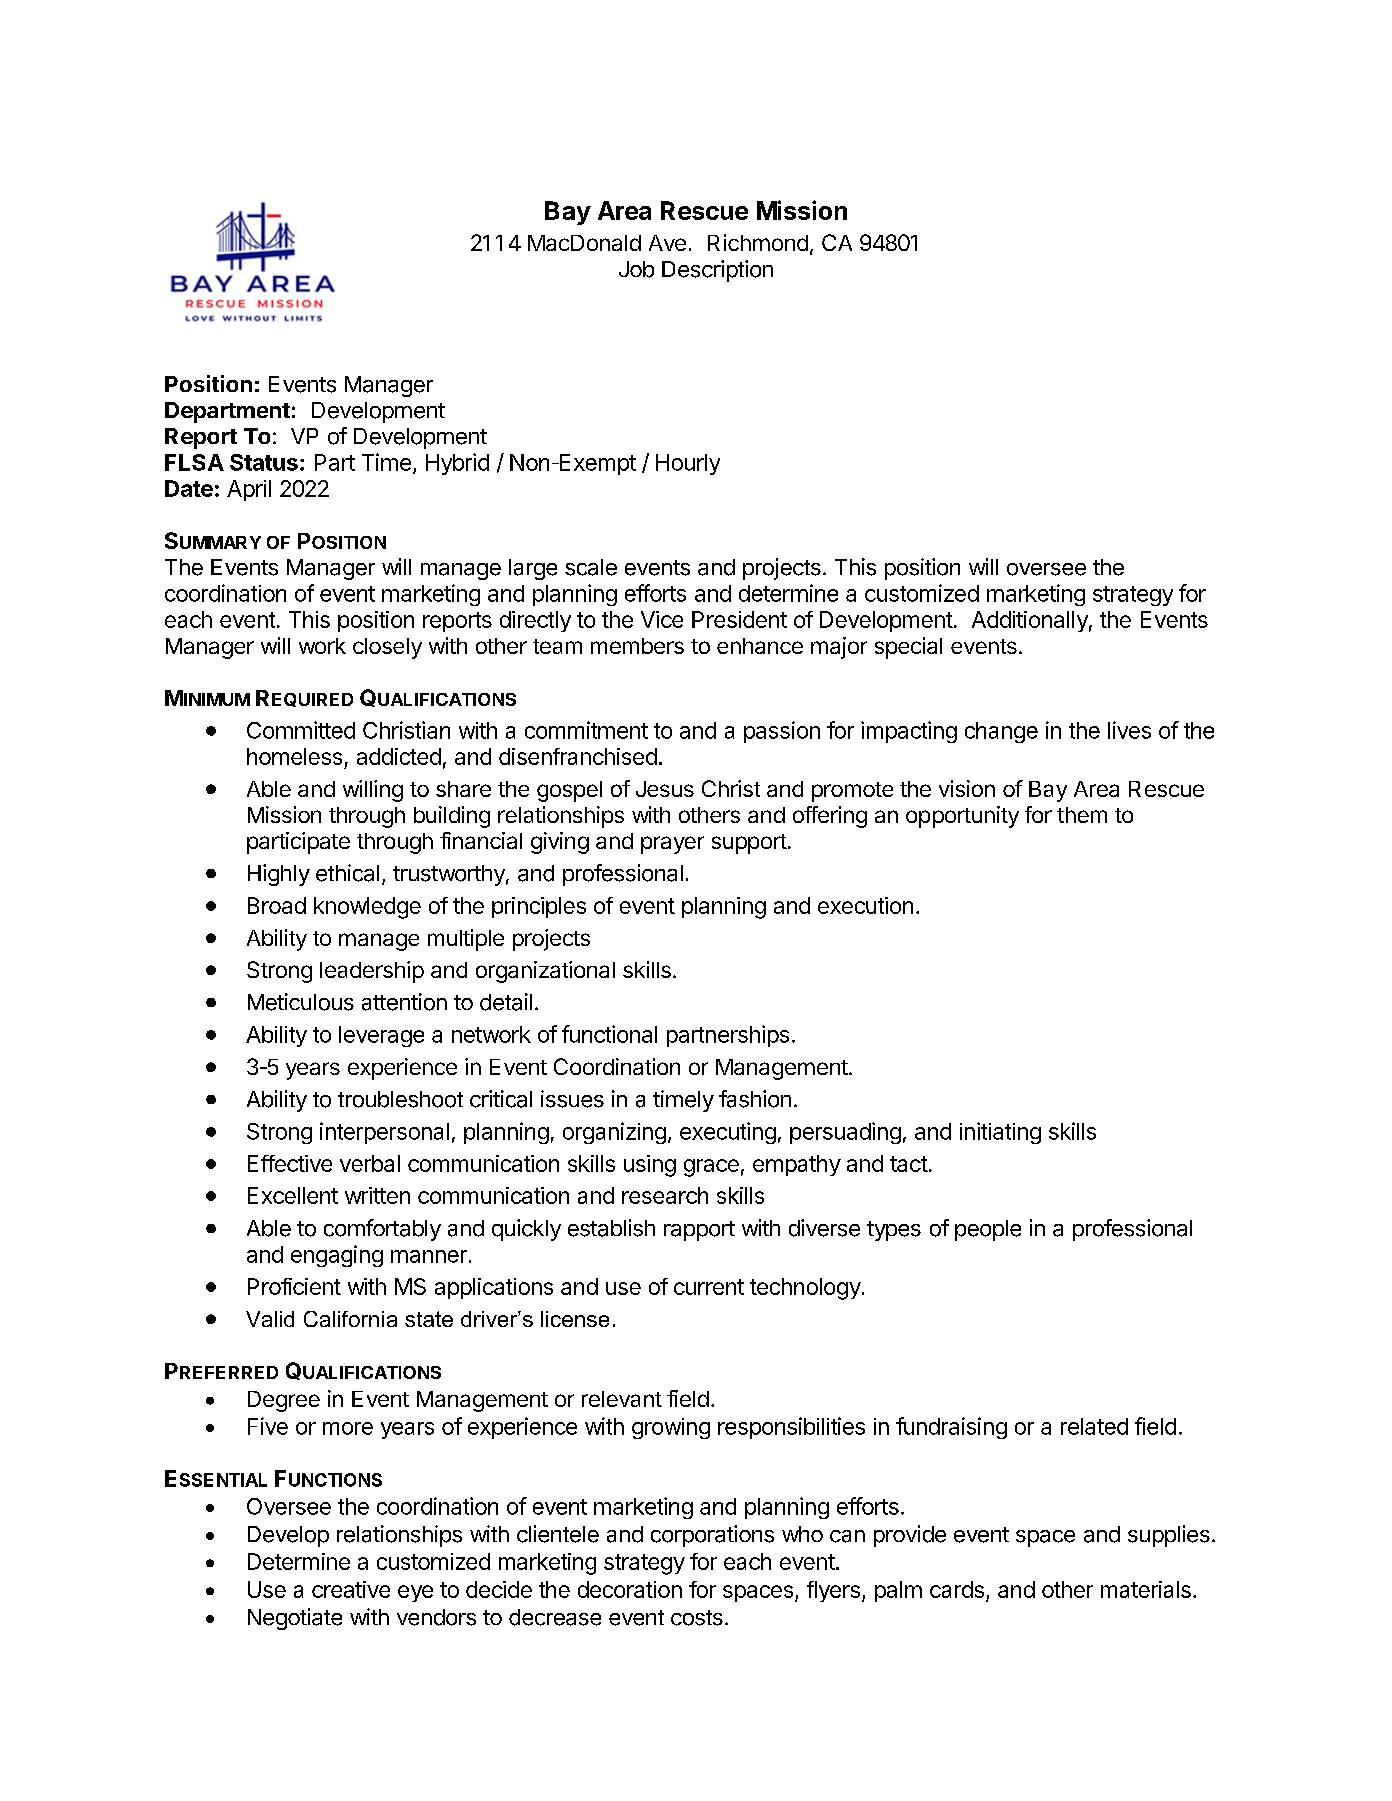 The height and width of the image is (1801, 1392). Describe the element at coordinates (351, 1589) in the image. I see `creative` at that location.
